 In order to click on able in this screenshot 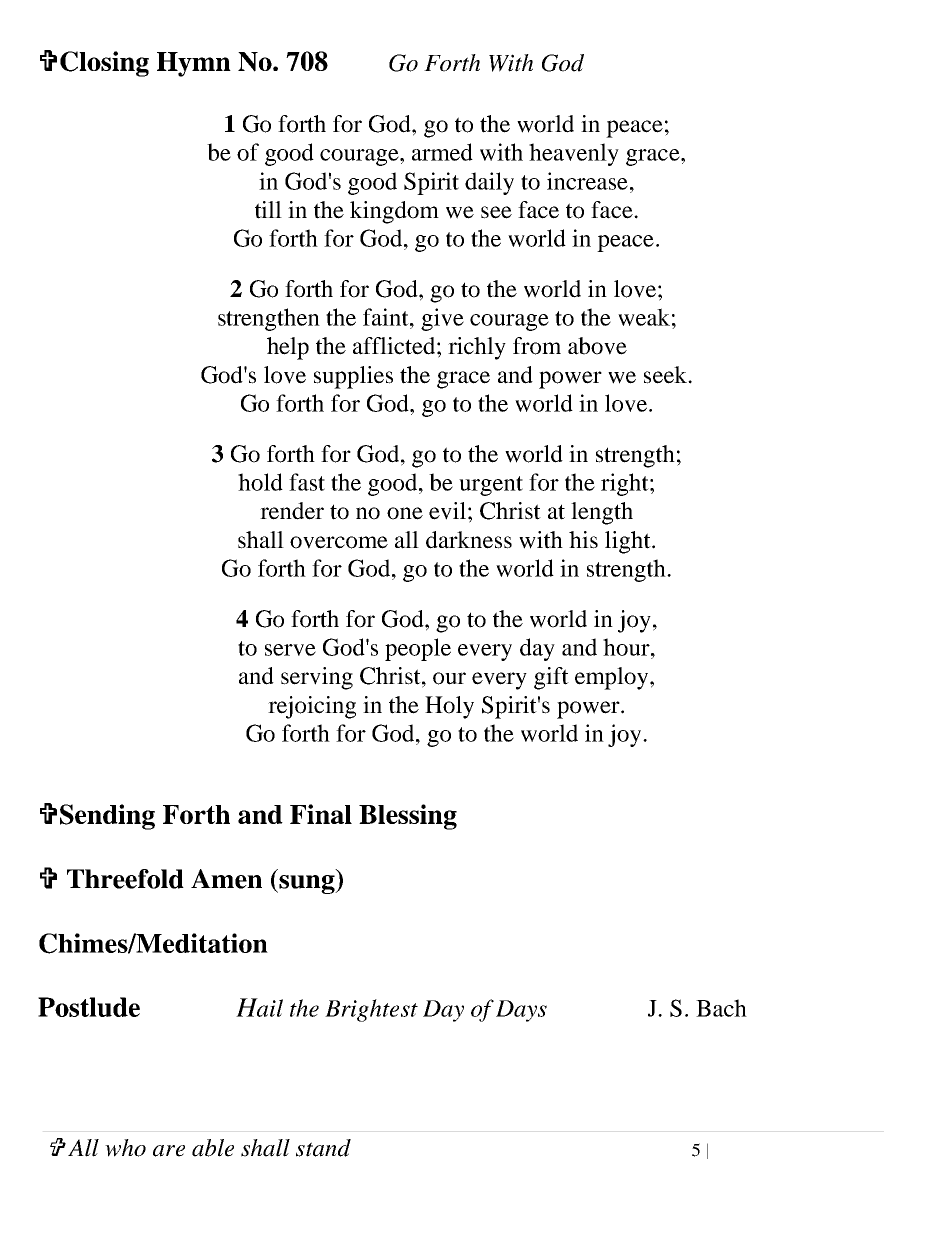, I will do `click(213, 1148)`.
